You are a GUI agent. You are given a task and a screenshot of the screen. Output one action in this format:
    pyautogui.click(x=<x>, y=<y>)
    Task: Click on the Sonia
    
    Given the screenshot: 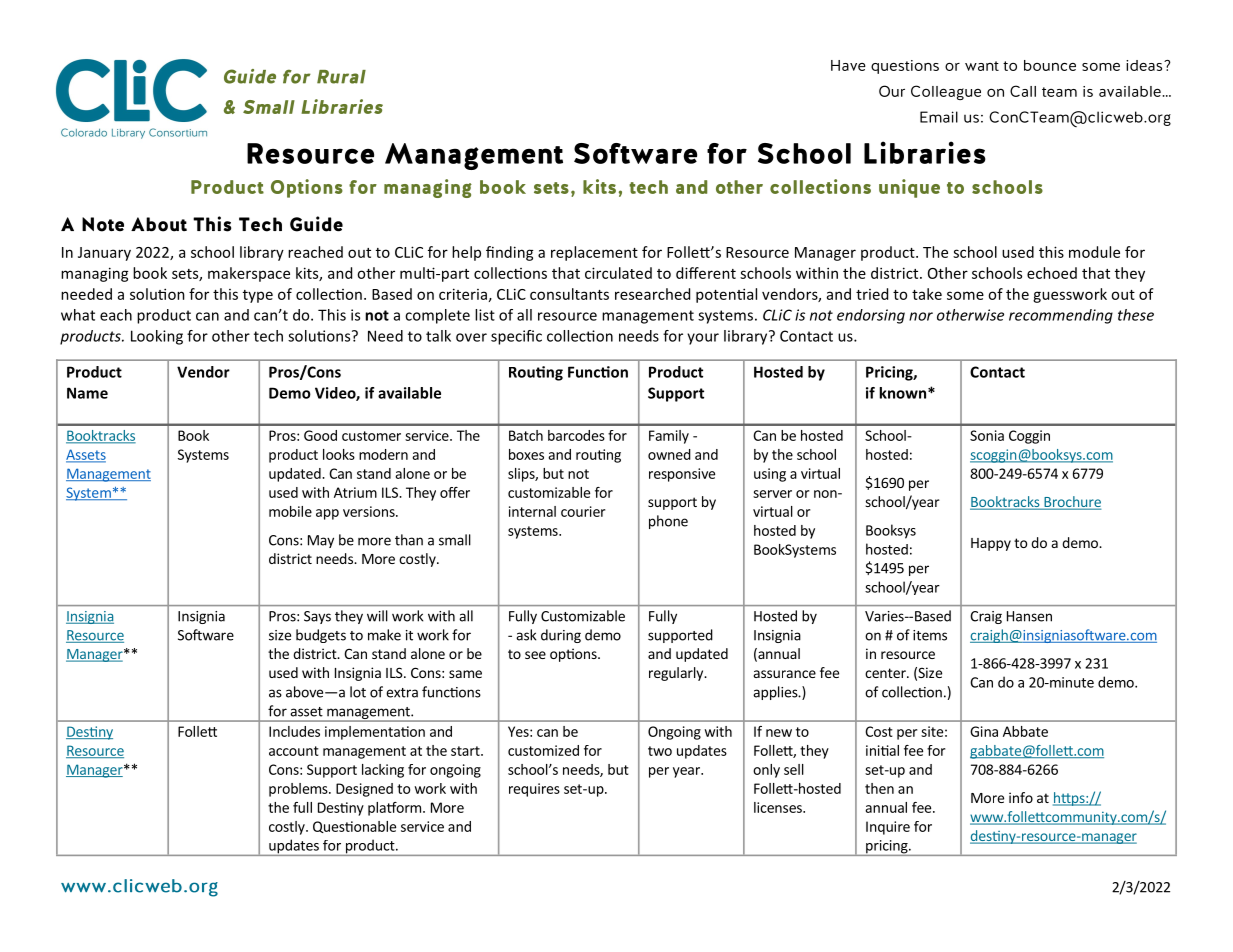 What is the action you would take?
    pyautogui.click(x=987, y=435)
